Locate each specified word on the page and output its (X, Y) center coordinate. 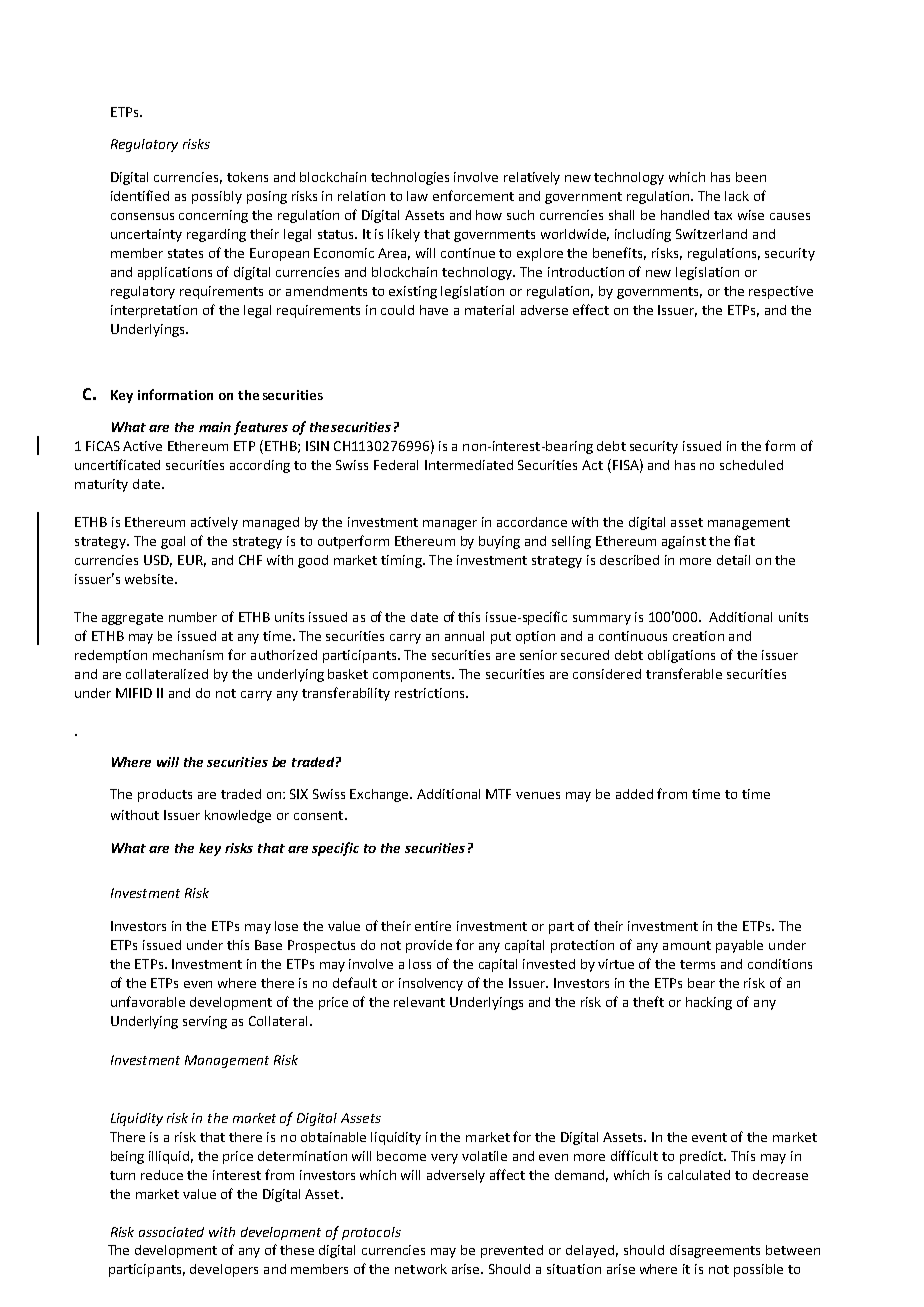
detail (733, 560)
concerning (213, 216)
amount (687, 945)
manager (450, 525)
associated (171, 1232)
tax (723, 215)
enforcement (473, 195)
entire (433, 926)
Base (268, 945)
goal (173, 542)
